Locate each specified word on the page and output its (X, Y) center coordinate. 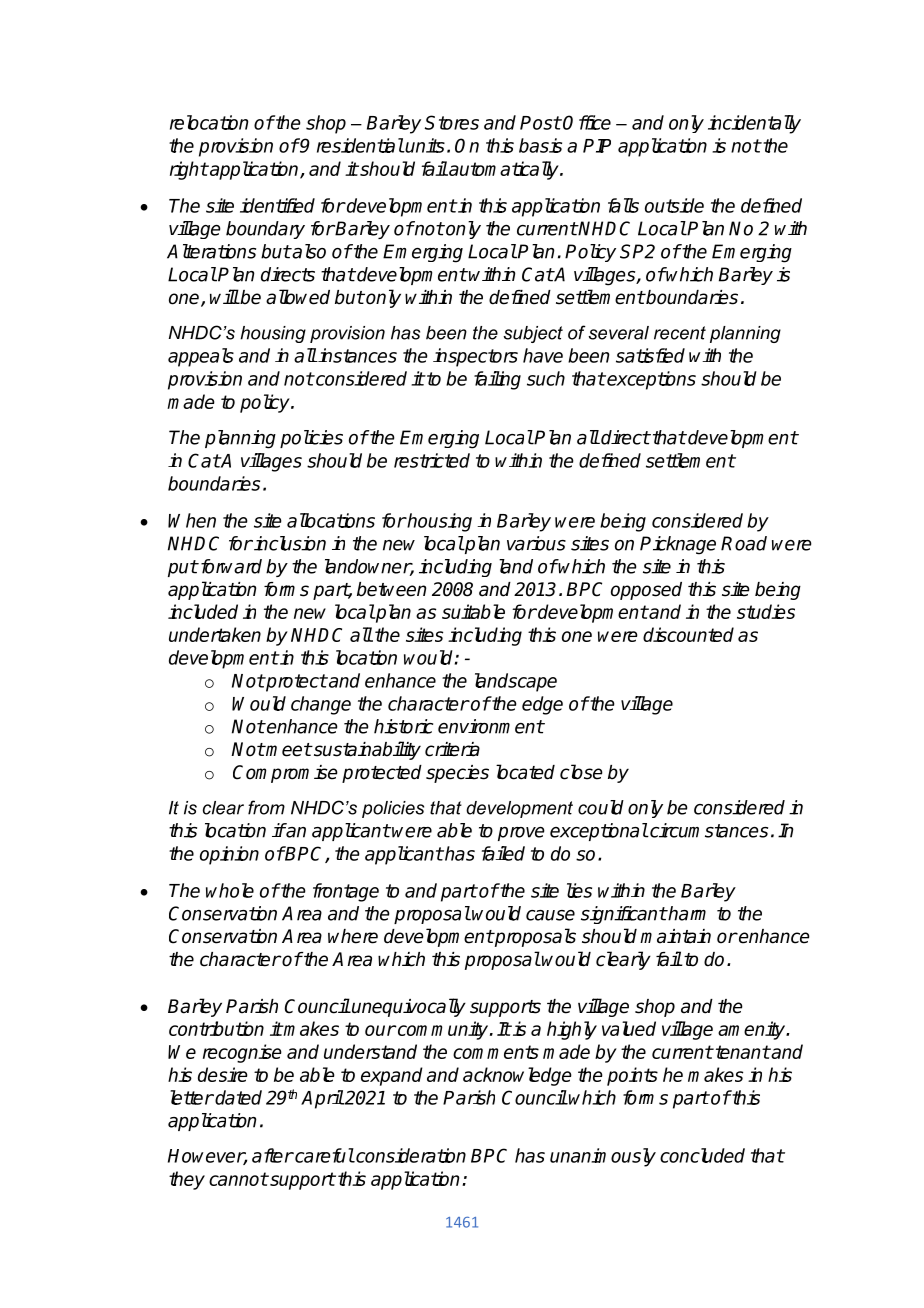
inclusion (289, 543)
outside (674, 205)
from (266, 807)
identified (277, 205)
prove (521, 834)
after (272, 1155)
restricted (432, 460)
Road (744, 543)
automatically (504, 170)
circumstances (708, 830)
